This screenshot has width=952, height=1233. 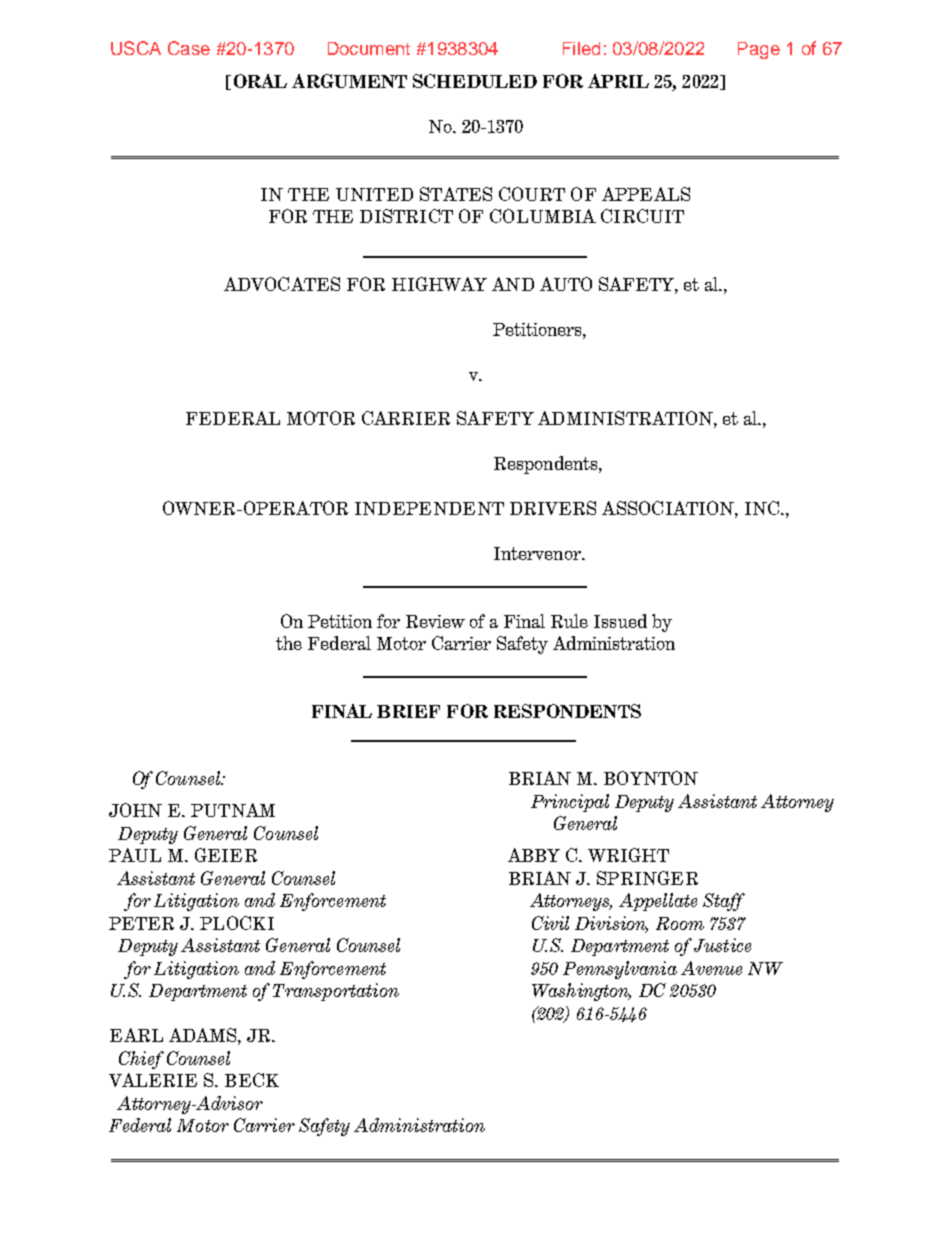 What do you see at coordinates (651, 778) in the screenshot?
I see `BOYNTON` at bounding box center [651, 778].
